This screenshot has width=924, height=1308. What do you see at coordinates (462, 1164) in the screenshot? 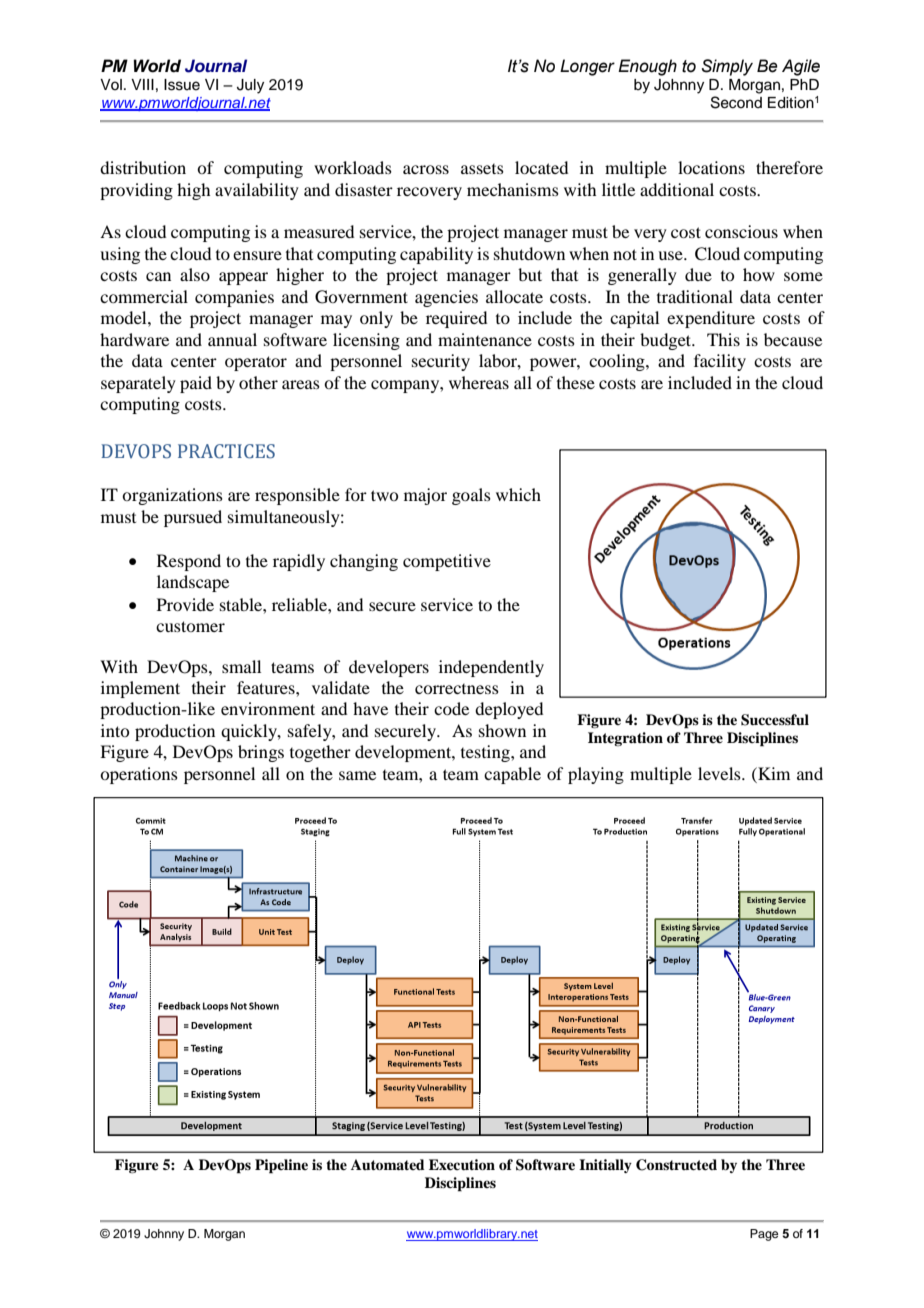
I see `Execution` at bounding box center [462, 1164].
